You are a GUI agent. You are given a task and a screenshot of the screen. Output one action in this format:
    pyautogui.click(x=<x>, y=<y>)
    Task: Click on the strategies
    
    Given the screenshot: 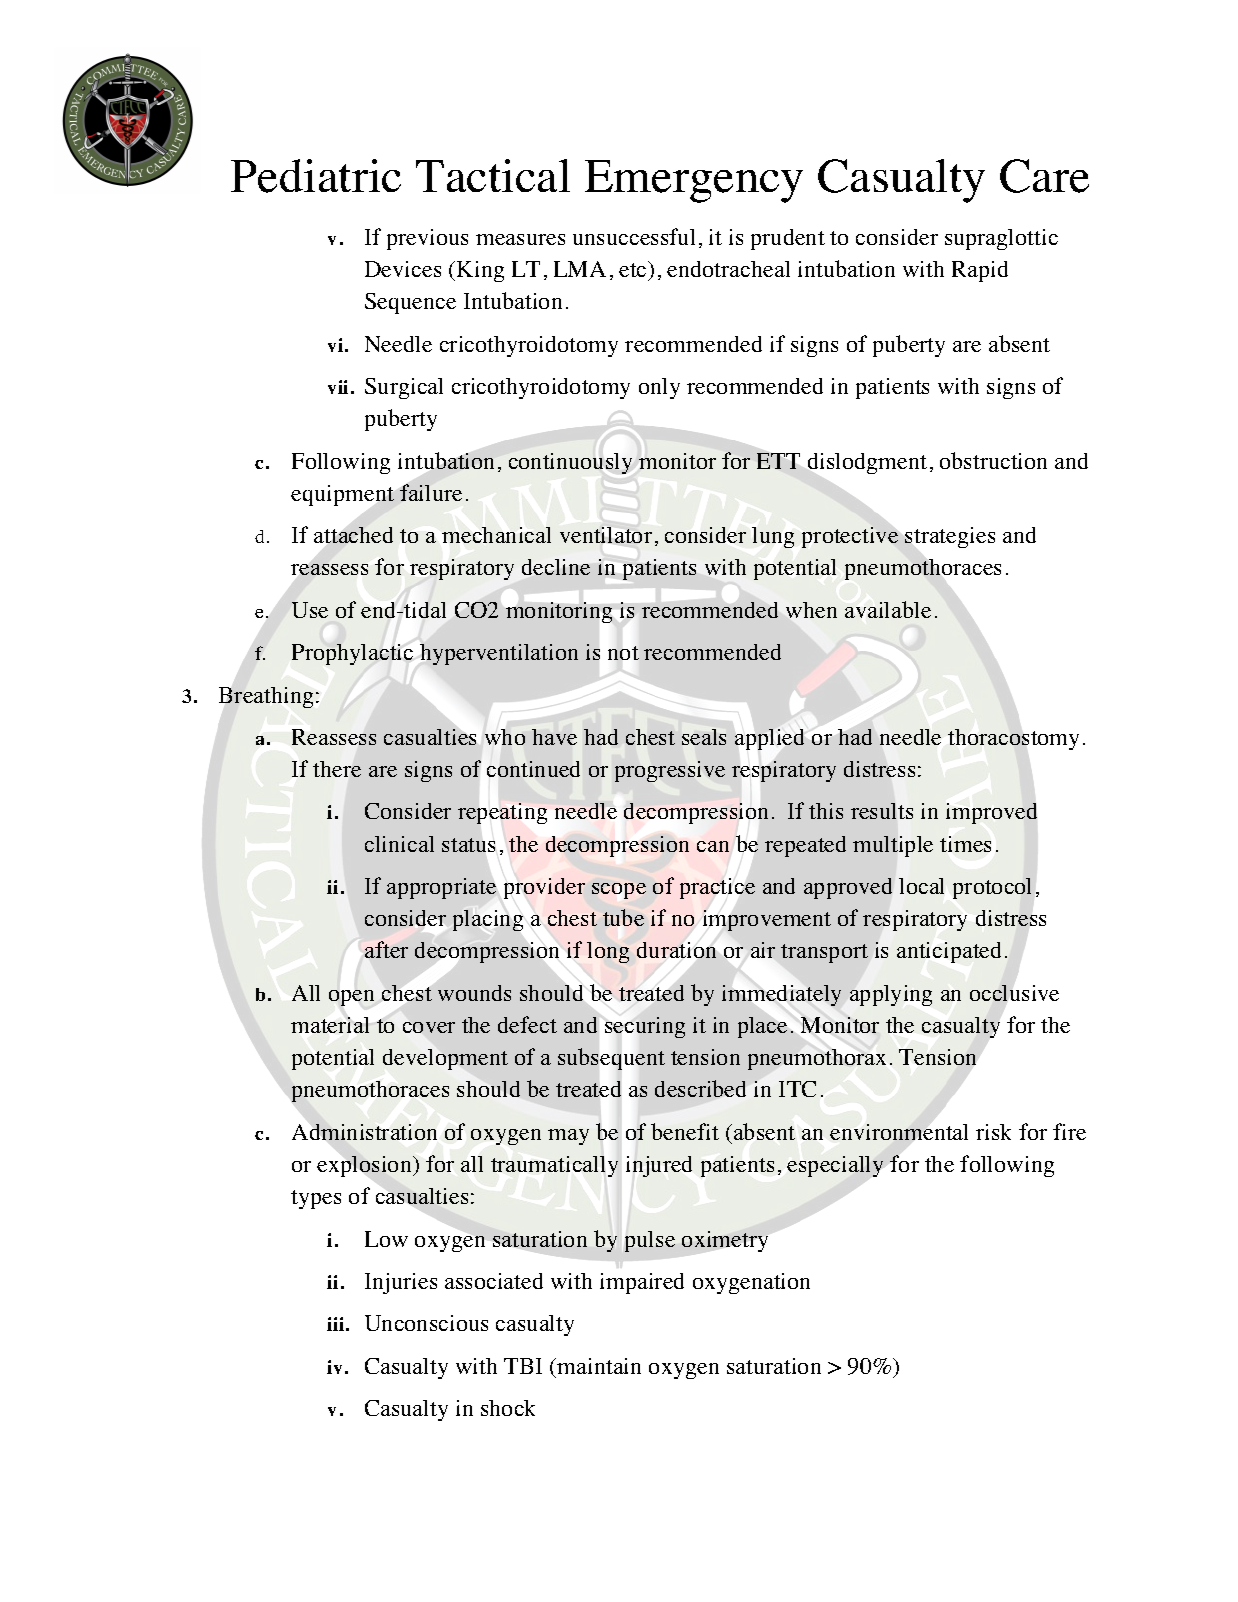 What is the action you would take?
    pyautogui.click(x=950, y=537)
